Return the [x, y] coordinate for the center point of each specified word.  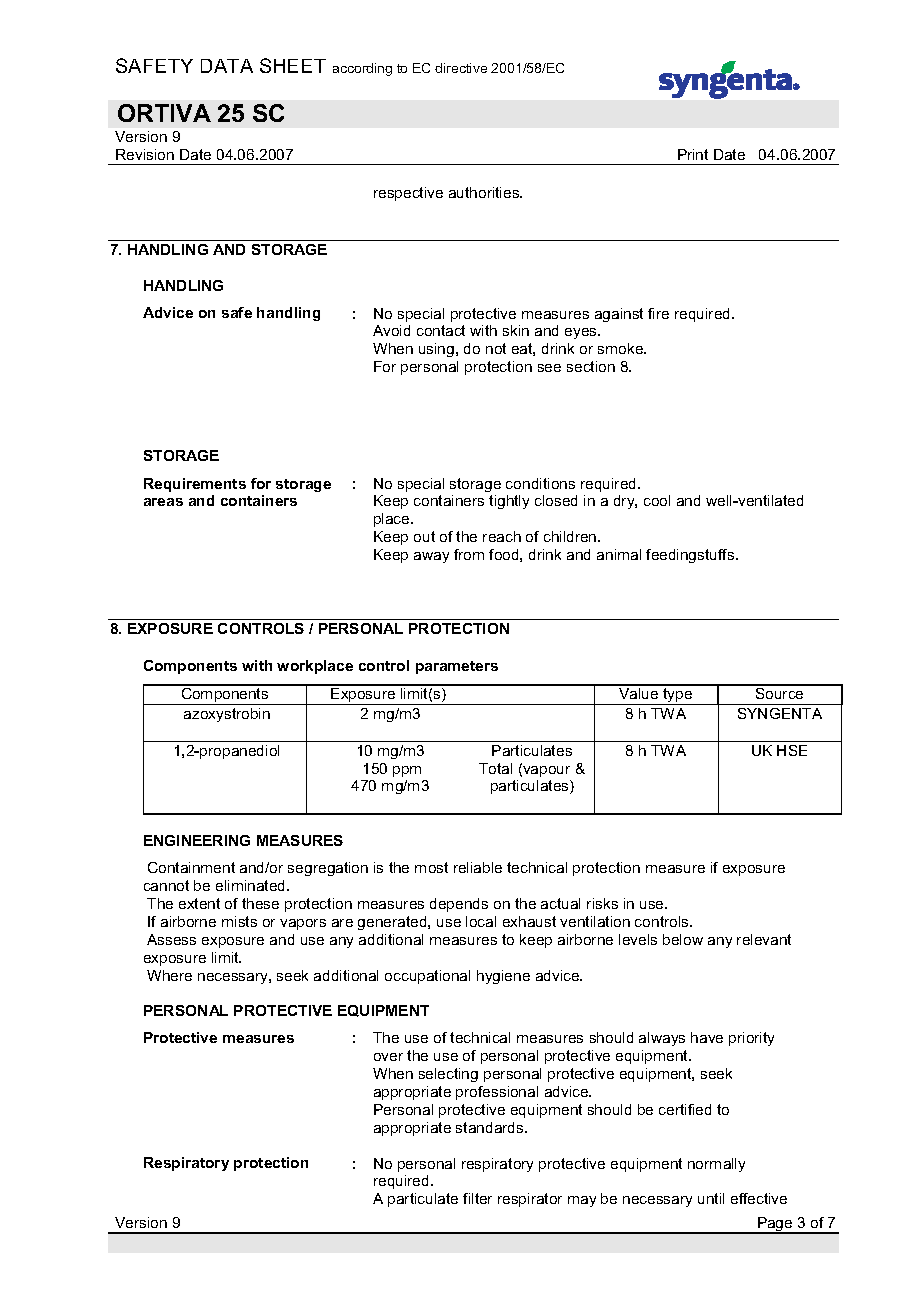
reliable [478, 867]
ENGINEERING [197, 840]
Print [693, 154]
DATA [227, 66]
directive [461, 68]
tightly [509, 502]
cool [657, 500]
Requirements [195, 485]
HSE [792, 750]
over [388, 1057]
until [711, 1198]
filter [477, 1198]
